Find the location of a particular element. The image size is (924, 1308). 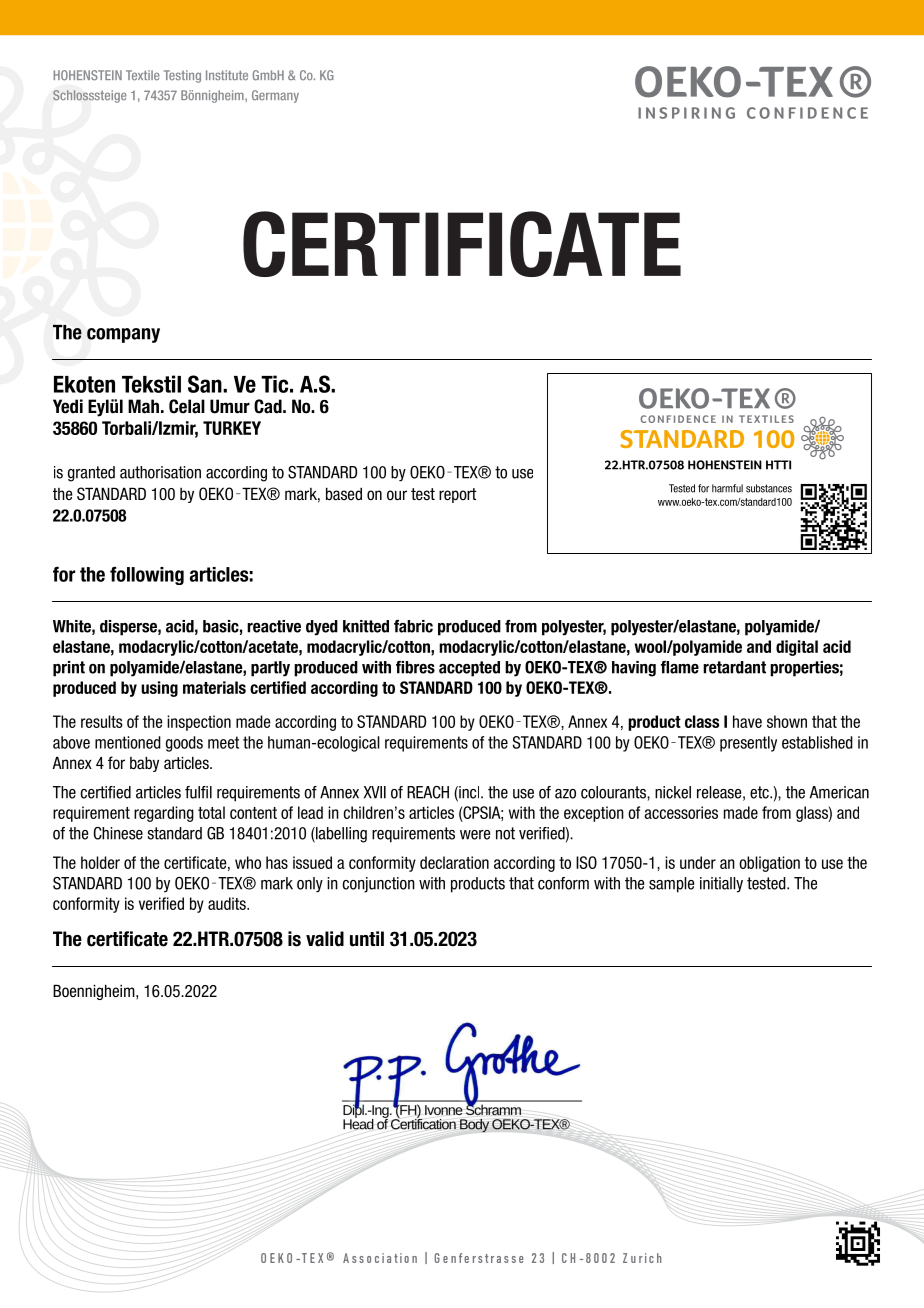

using is located at coordinates (159, 689).
